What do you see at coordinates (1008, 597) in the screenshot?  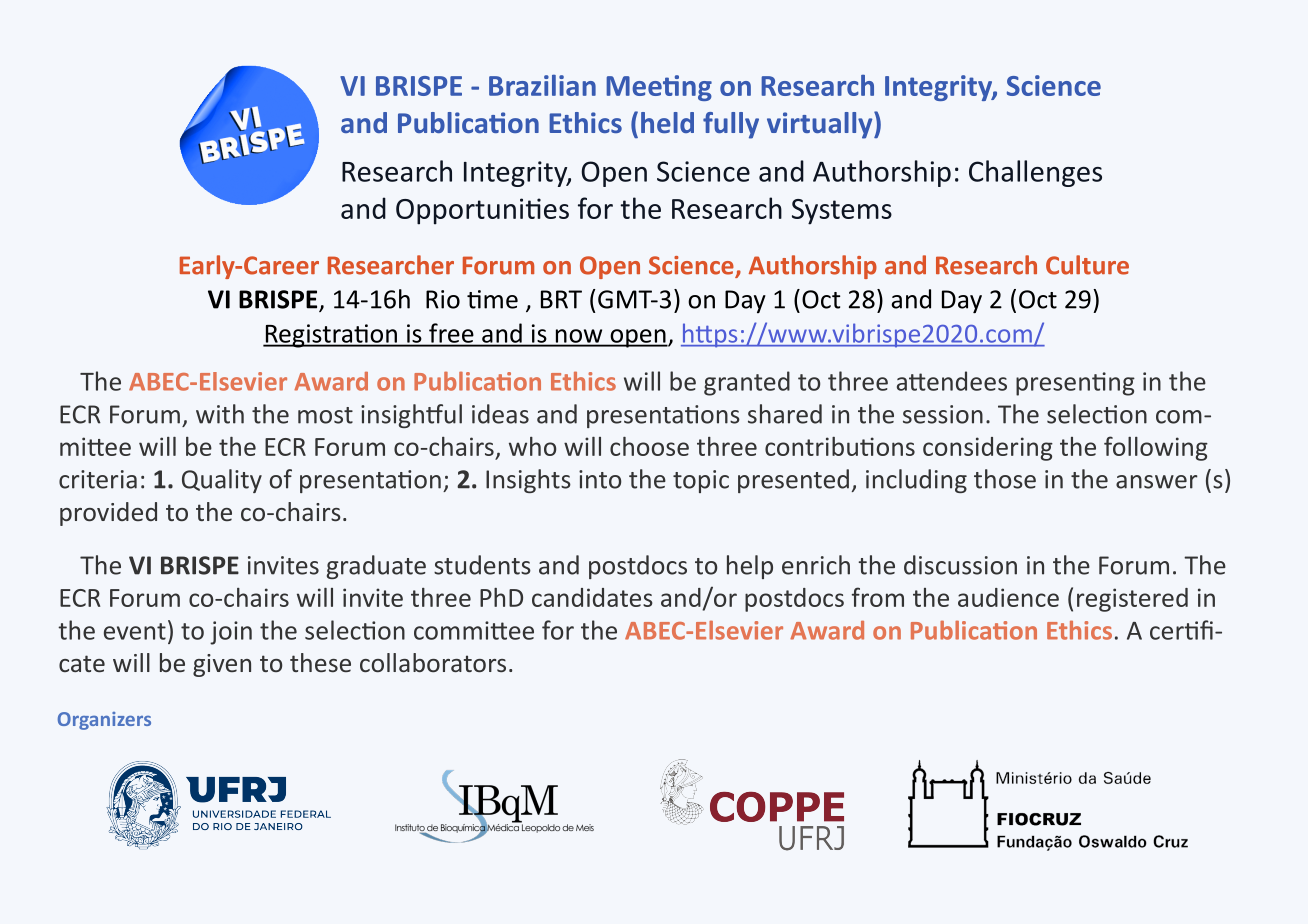 I see `audience` at bounding box center [1008, 597].
